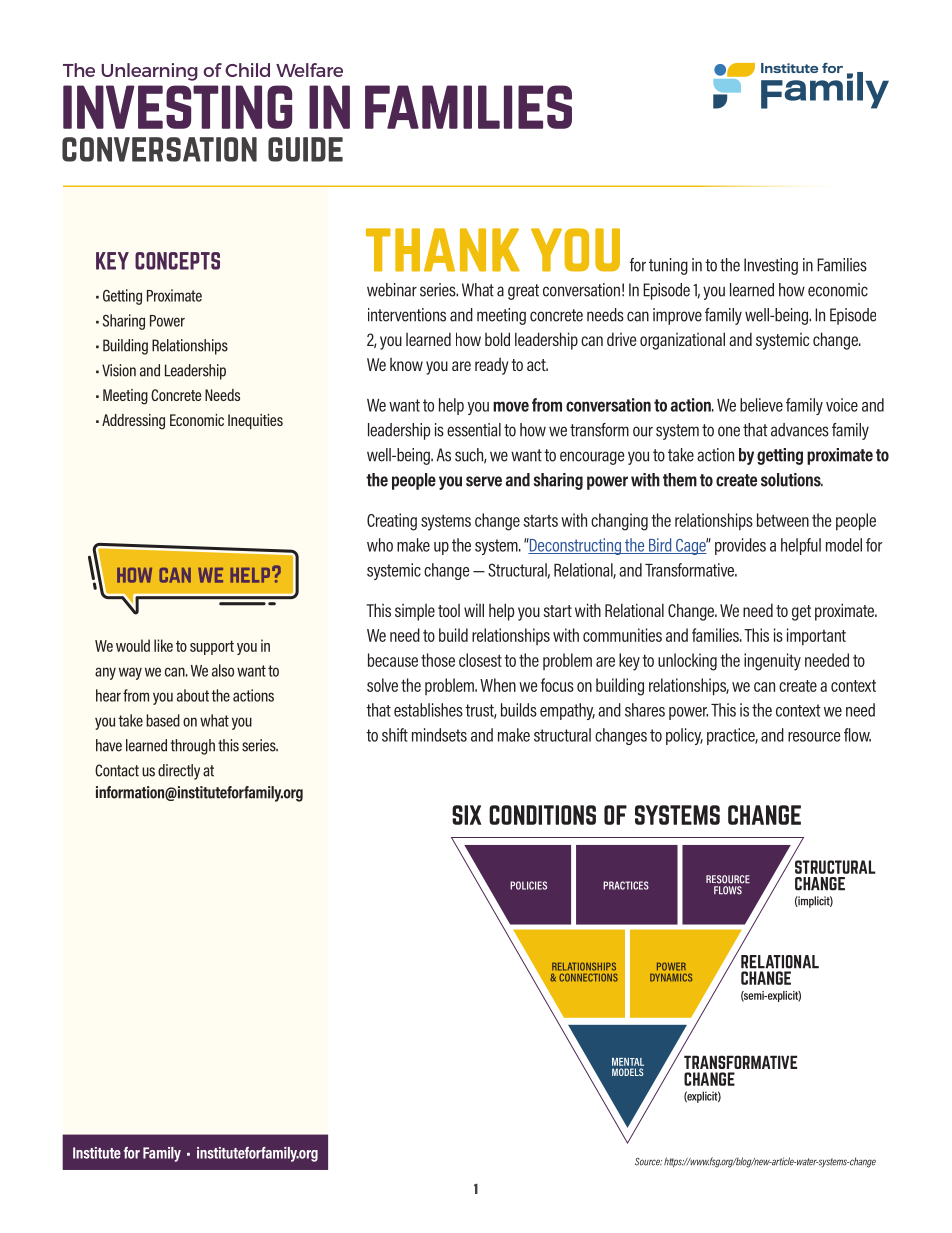 The image size is (952, 1233). Describe the element at coordinates (179, 772) in the document. I see `directly` at that location.
